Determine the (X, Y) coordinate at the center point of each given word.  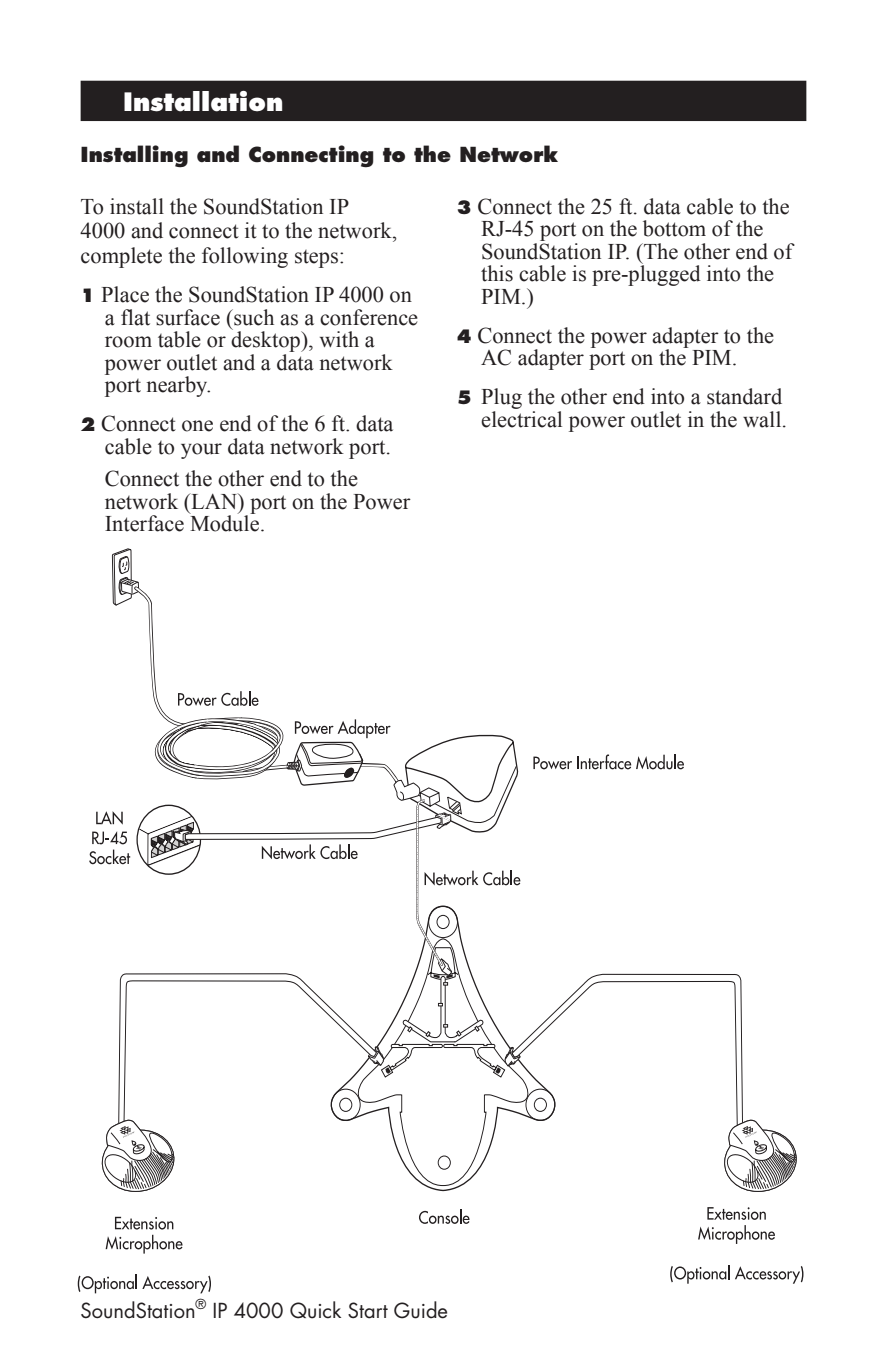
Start (368, 1310)
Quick (315, 1310)
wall (763, 419)
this (497, 273)
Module (225, 522)
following (245, 257)
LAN (214, 501)
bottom (674, 228)
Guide (420, 1310)
